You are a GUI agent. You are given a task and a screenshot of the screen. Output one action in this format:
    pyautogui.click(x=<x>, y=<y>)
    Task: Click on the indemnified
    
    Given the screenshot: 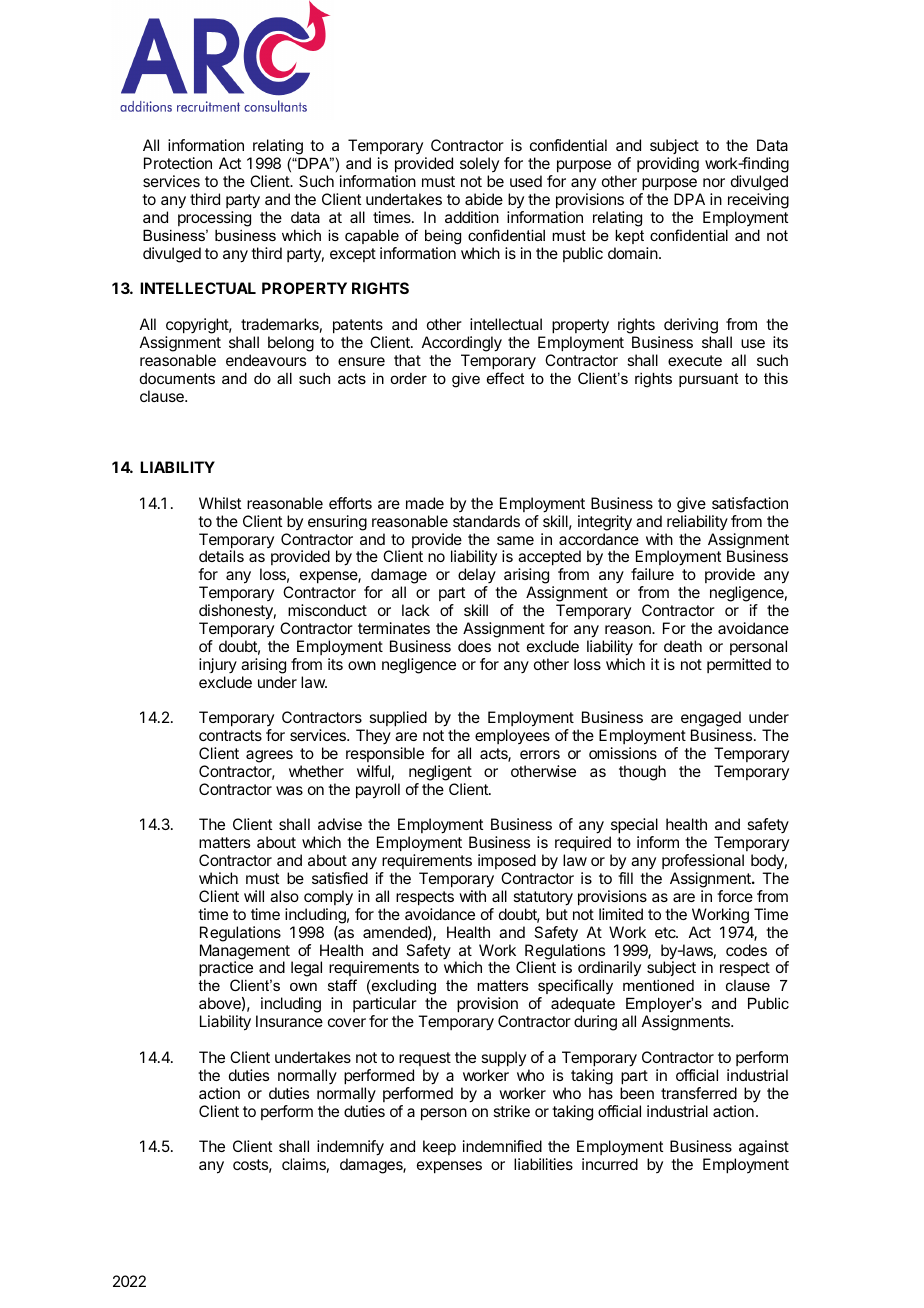 What is the action you would take?
    pyautogui.click(x=502, y=1146)
